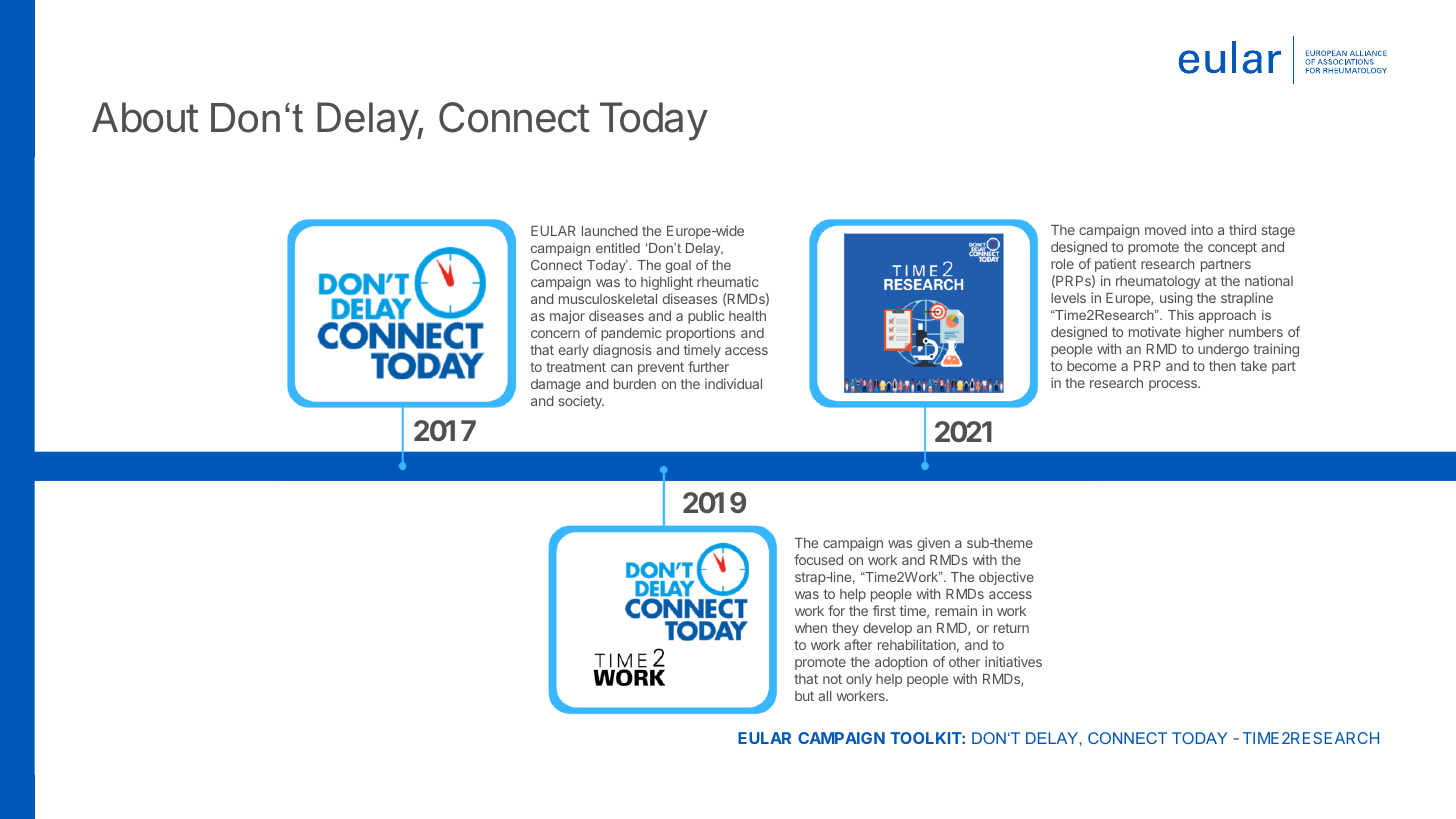  What do you see at coordinates (733, 383) in the document?
I see `individual` at bounding box center [733, 383].
